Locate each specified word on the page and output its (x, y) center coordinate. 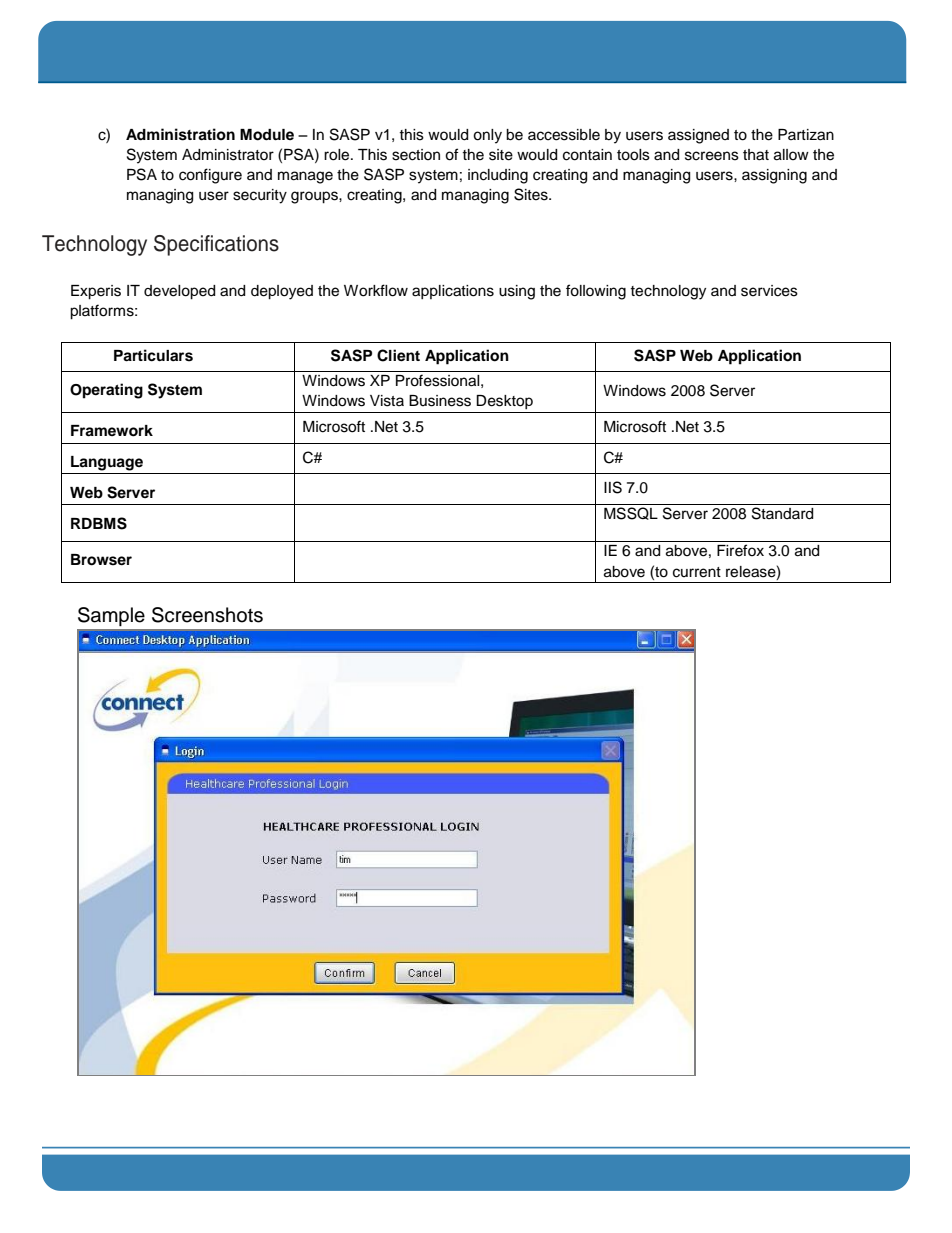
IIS (613, 487)
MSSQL (631, 513)
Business (440, 401)
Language (107, 463)
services (769, 291)
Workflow (376, 290)
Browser (101, 560)
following (596, 292)
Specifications (216, 245)
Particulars (153, 355)
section (416, 155)
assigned (698, 136)
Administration (180, 134)
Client (398, 355)
